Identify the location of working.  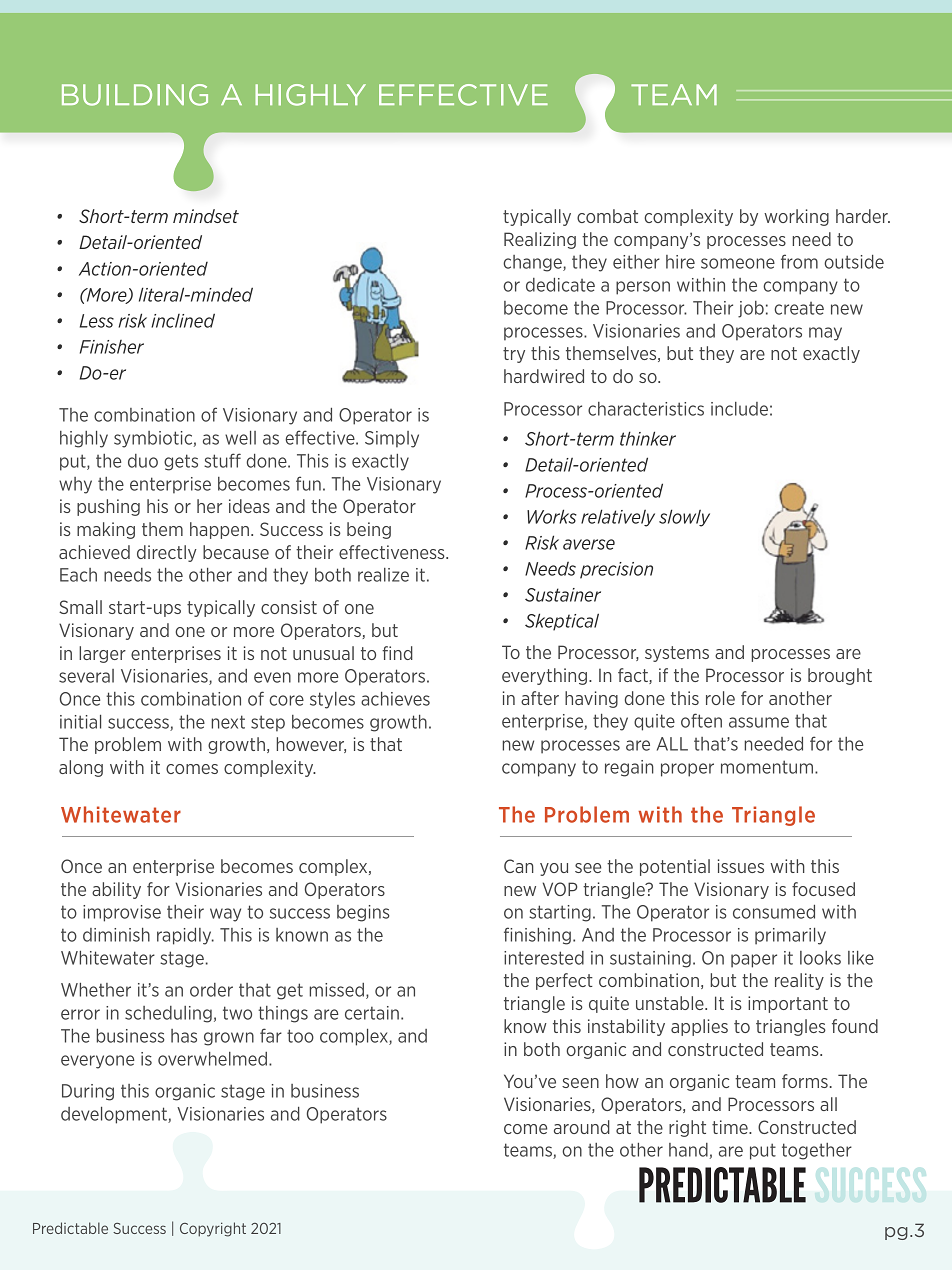
(796, 217).
